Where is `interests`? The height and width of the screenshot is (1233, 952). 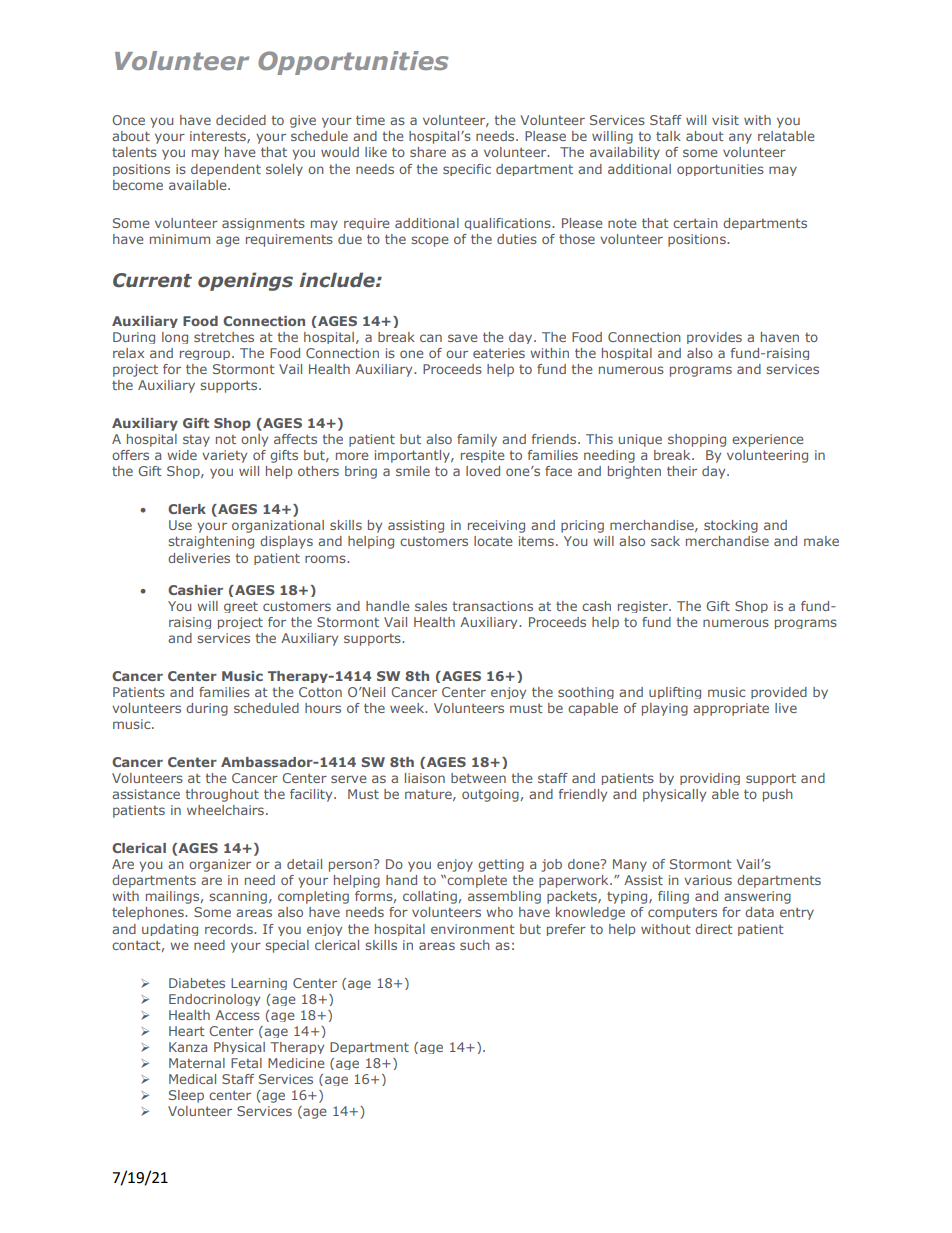
interests is located at coordinates (219, 137).
